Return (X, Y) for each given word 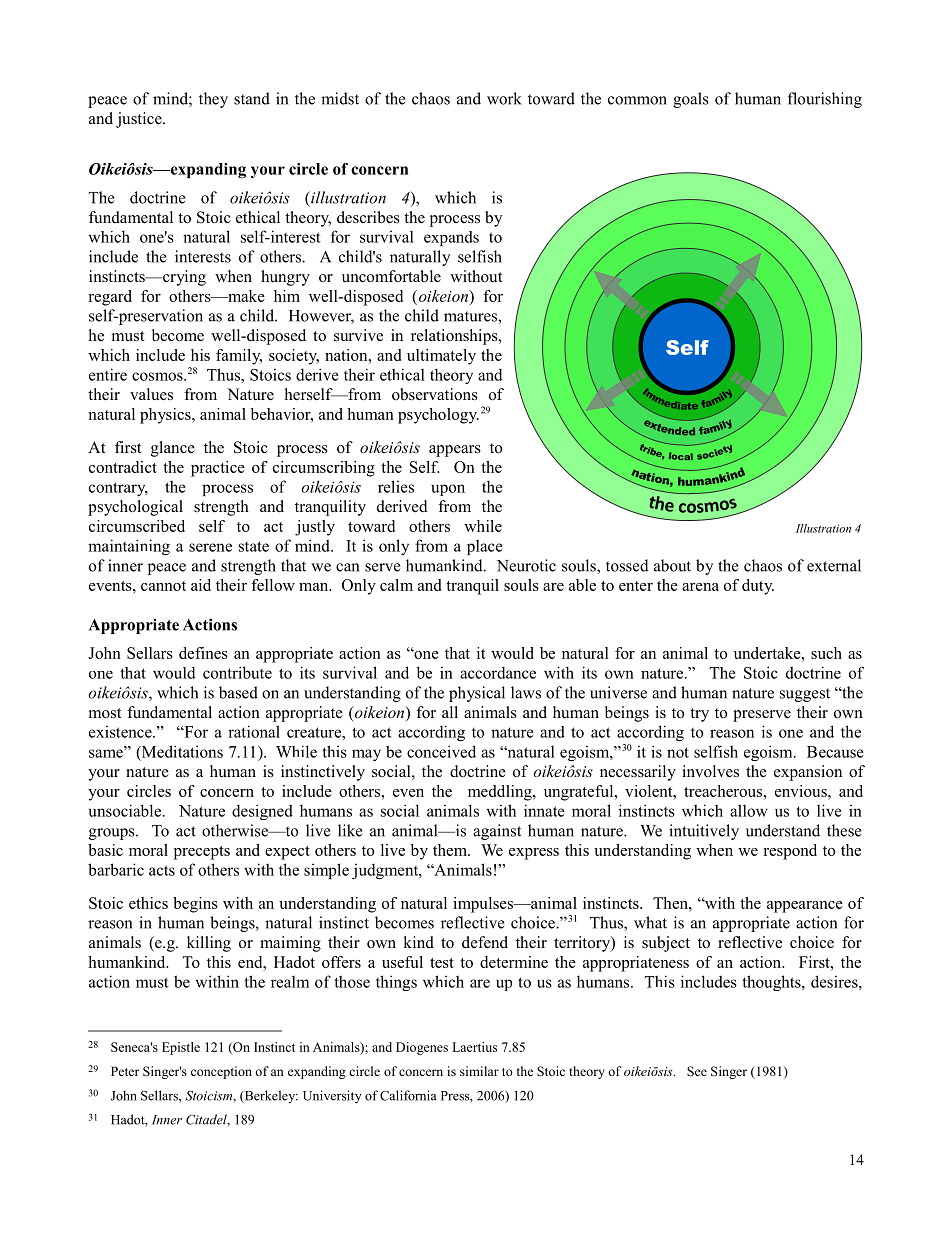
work (504, 98)
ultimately (441, 357)
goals (691, 100)
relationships (455, 337)
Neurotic (526, 565)
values (151, 394)
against (497, 832)
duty (758, 587)
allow (749, 810)
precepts (202, 853)
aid (201, 585)
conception (221, 1072)
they (213, 100)
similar (479, 1071)
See (697, 1071)
